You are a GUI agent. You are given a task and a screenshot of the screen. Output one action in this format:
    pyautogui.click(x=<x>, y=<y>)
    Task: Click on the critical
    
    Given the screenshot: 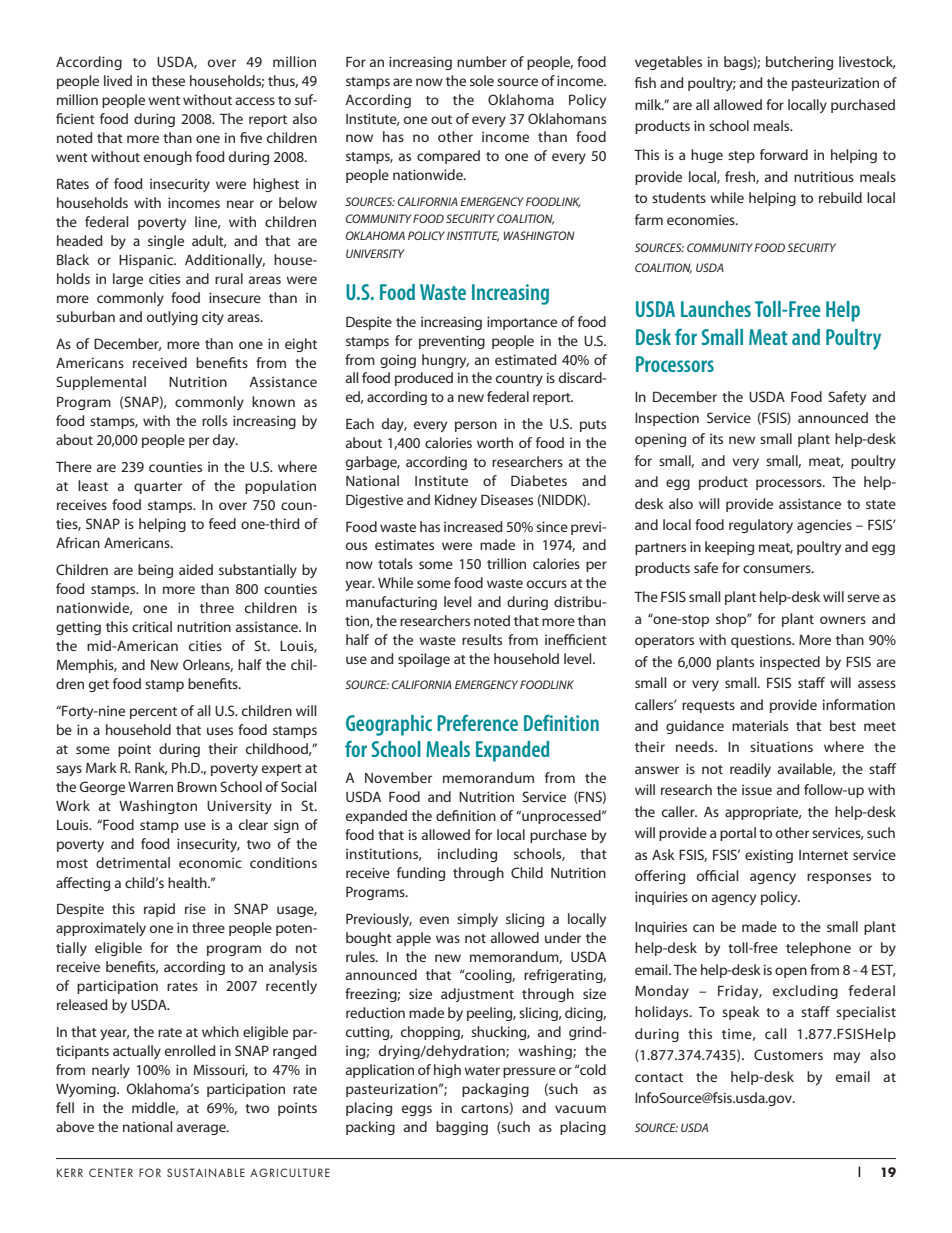 What is the action you would take?
    pyautogui.click(x=152, y=626)
